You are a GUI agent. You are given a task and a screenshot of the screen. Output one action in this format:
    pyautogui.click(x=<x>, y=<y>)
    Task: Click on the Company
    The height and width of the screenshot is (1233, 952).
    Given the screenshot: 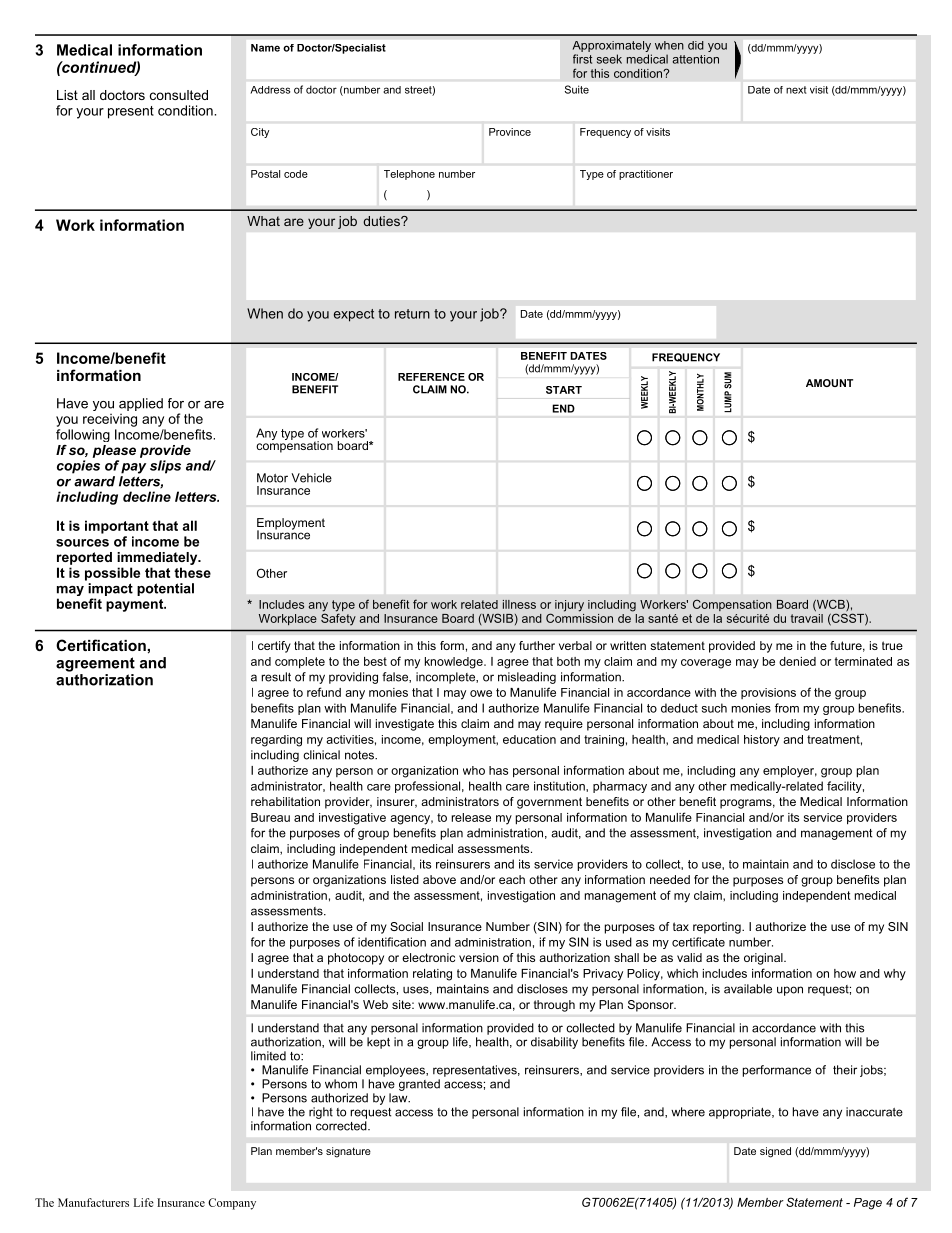 What is the action you would take?
    pyautogui.click(x=232, y=1204)
